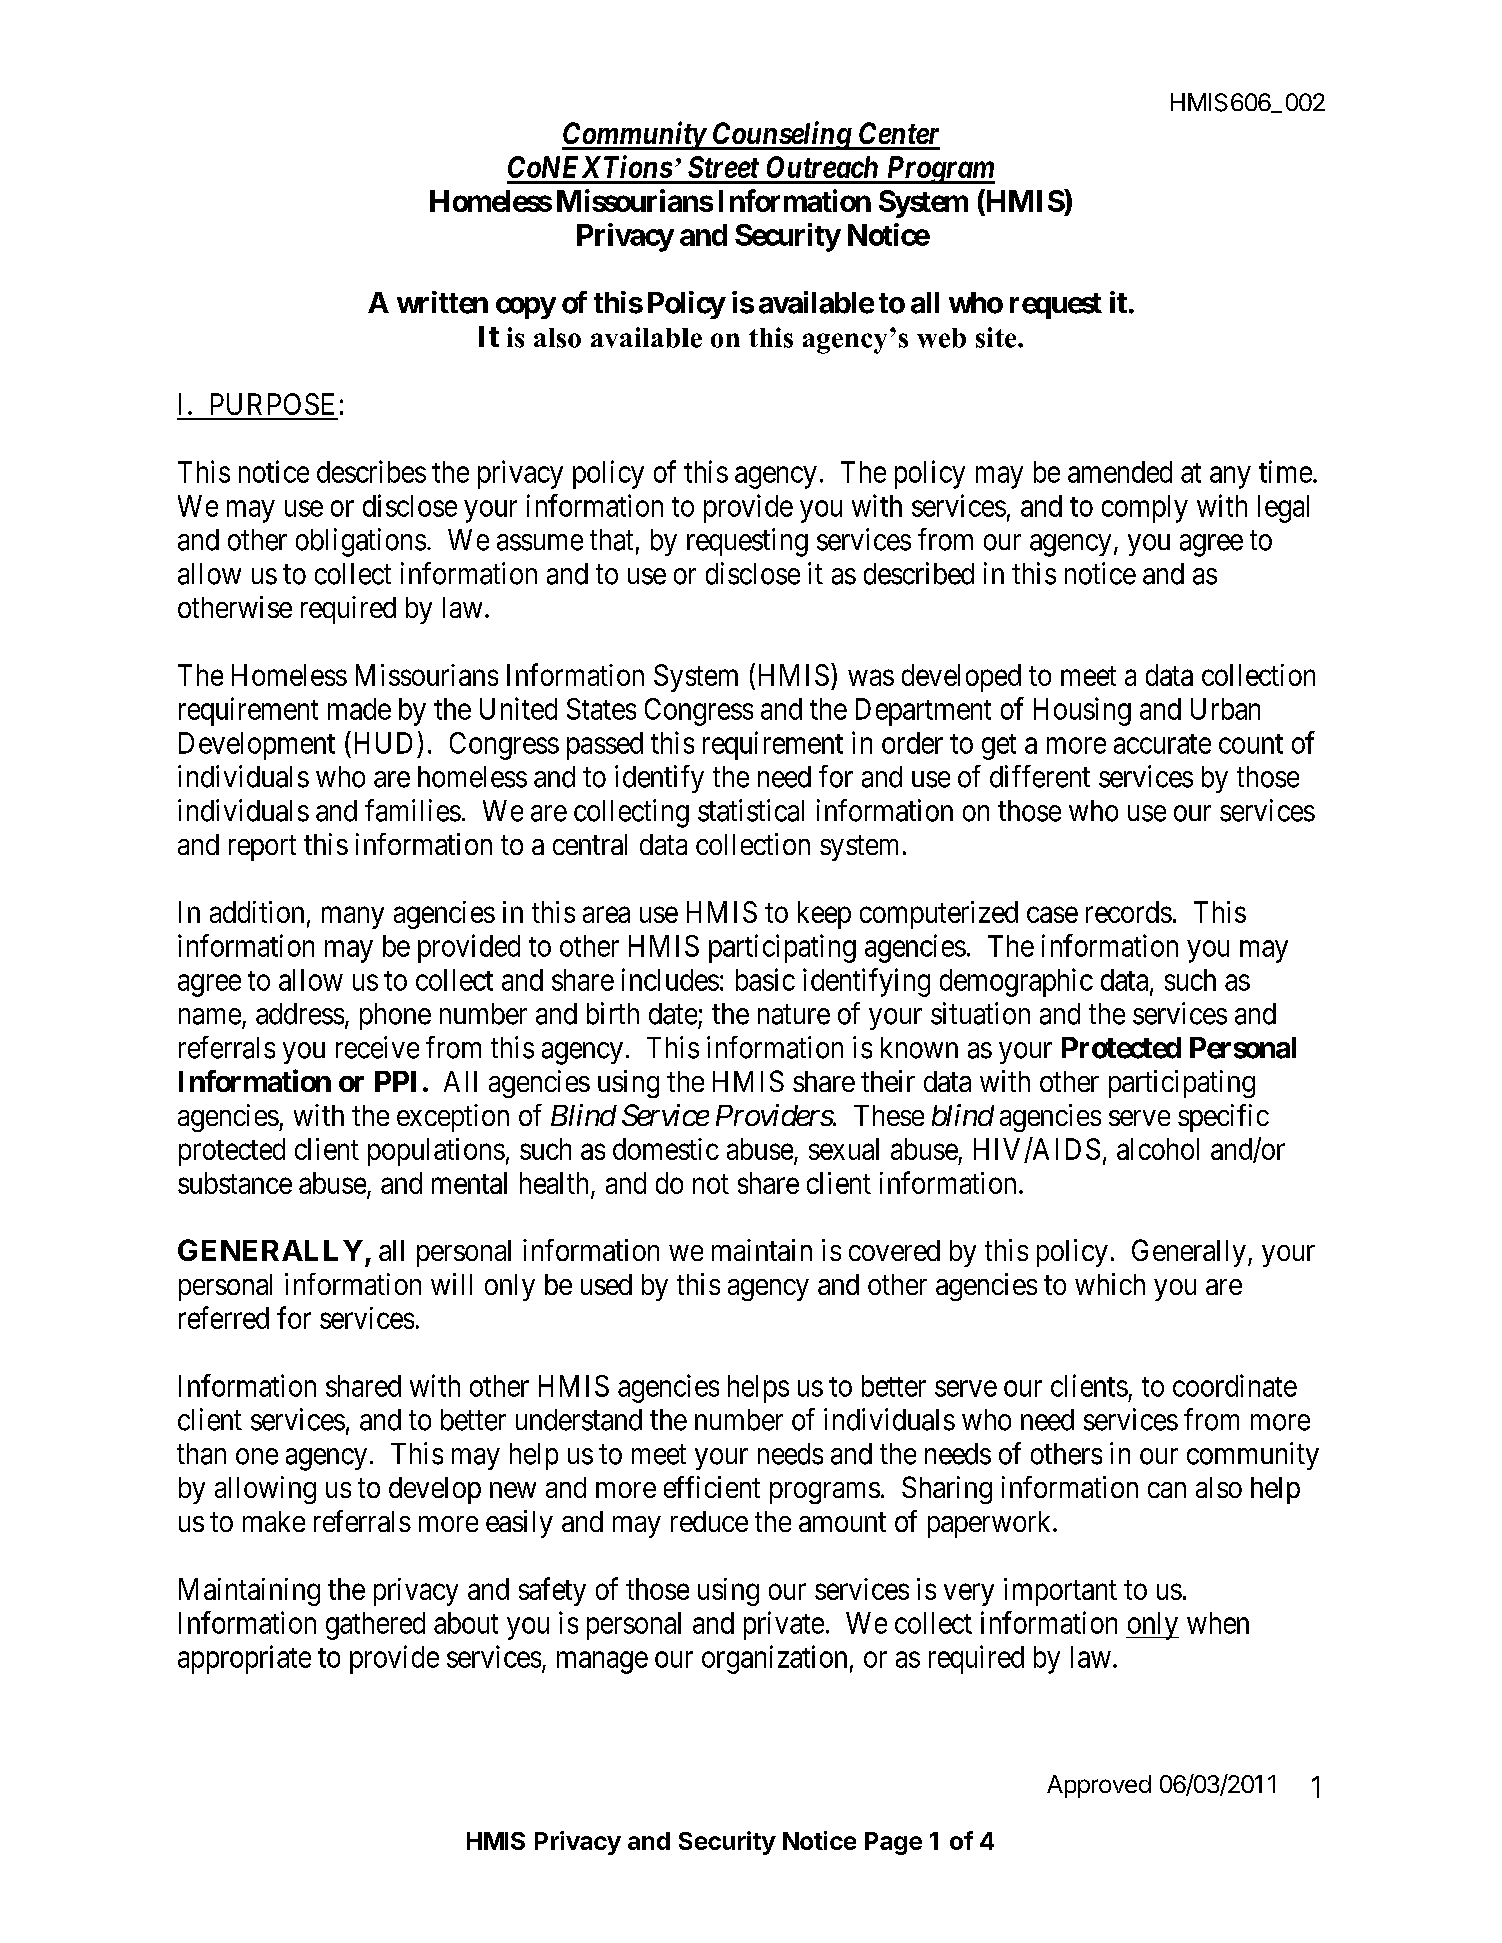 The image size is (1502, 1943). What do you see at coordinates (244, 1659) in the screenshot?
I see `appropriate` at bounding box center [244, 1659].
